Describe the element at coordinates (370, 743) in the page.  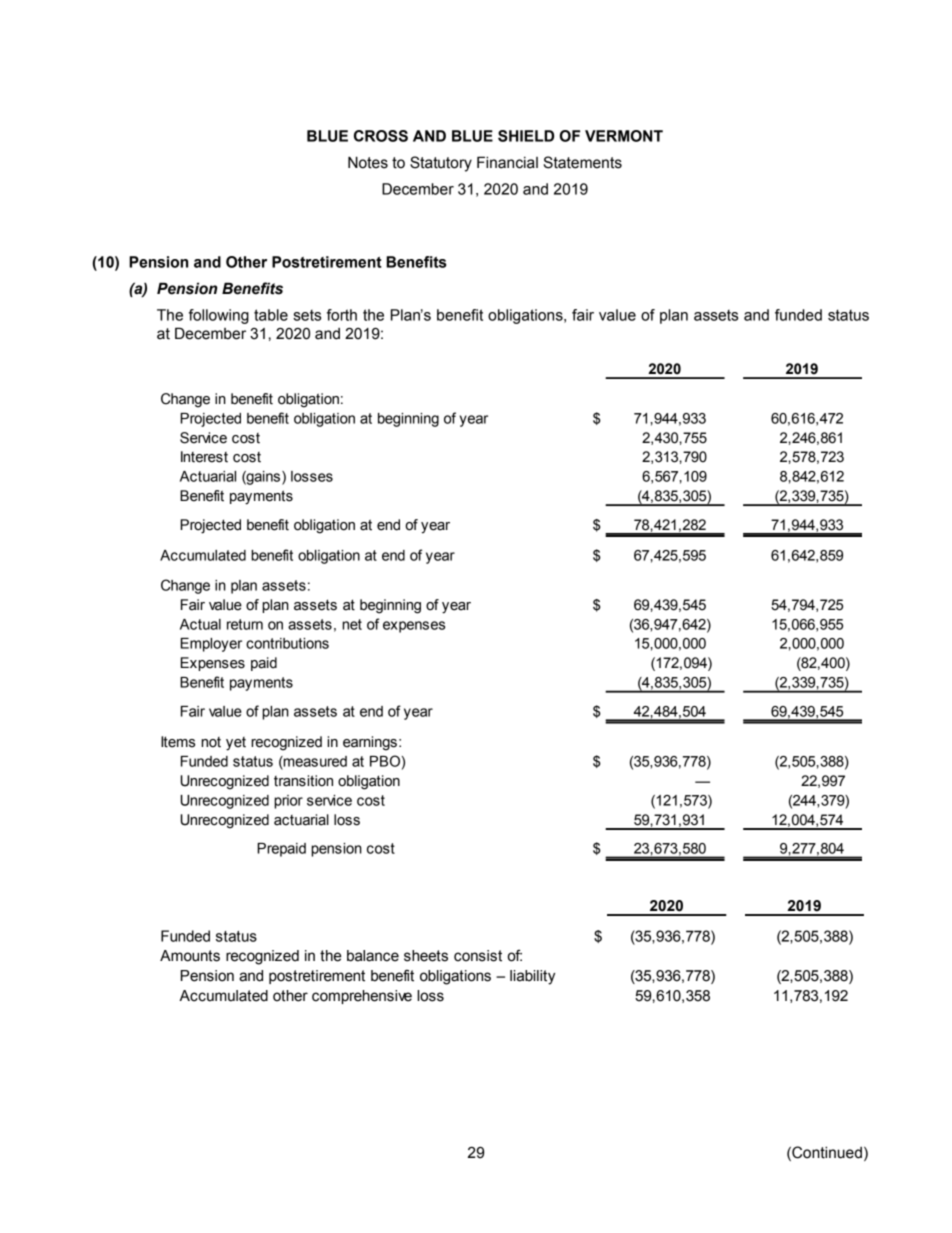
I see `earnings` at that location.
